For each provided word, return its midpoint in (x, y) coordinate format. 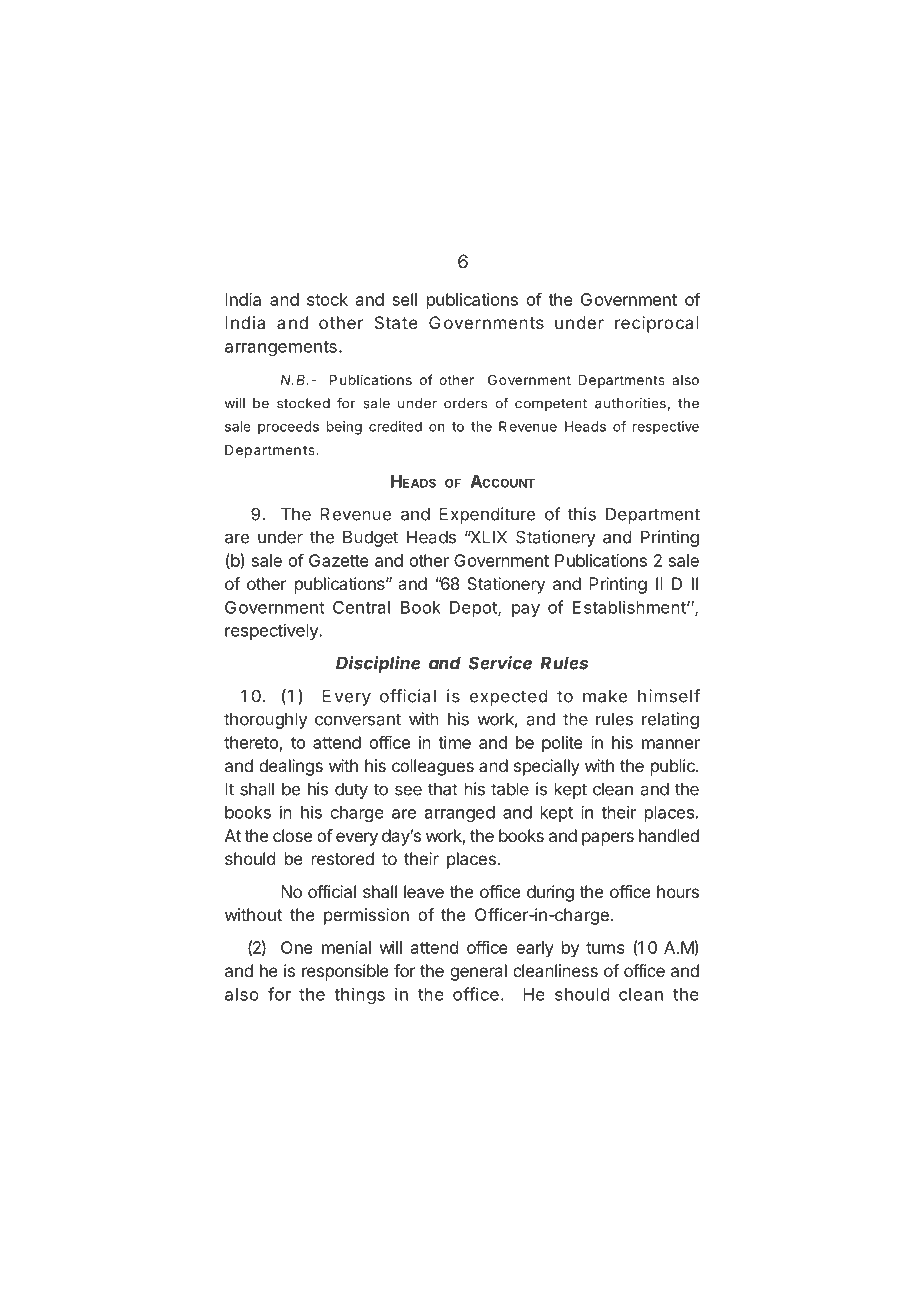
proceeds (288, 428)
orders (465, 403)
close (292, 835)
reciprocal (657, 324)
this (582, 514)
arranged (460, 814)
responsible (345, 972)
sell (404, 299)
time (454, 742)
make (605, 696)
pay (526, 610)
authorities (630, 403)
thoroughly (266, 720)
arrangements (281, 348)
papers (608, 839)
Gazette (339, 560)
